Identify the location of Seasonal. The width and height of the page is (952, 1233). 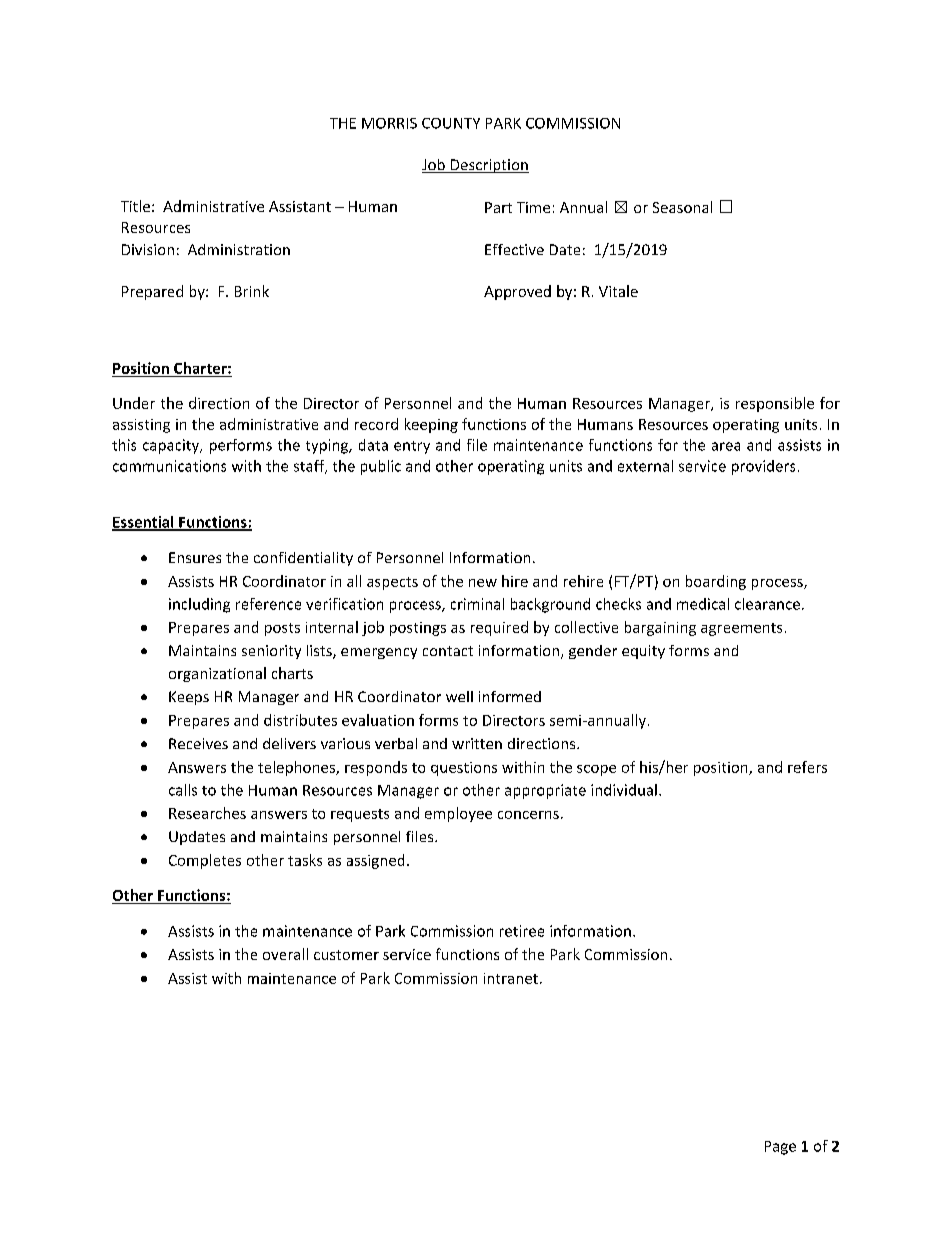
(682, 207).
